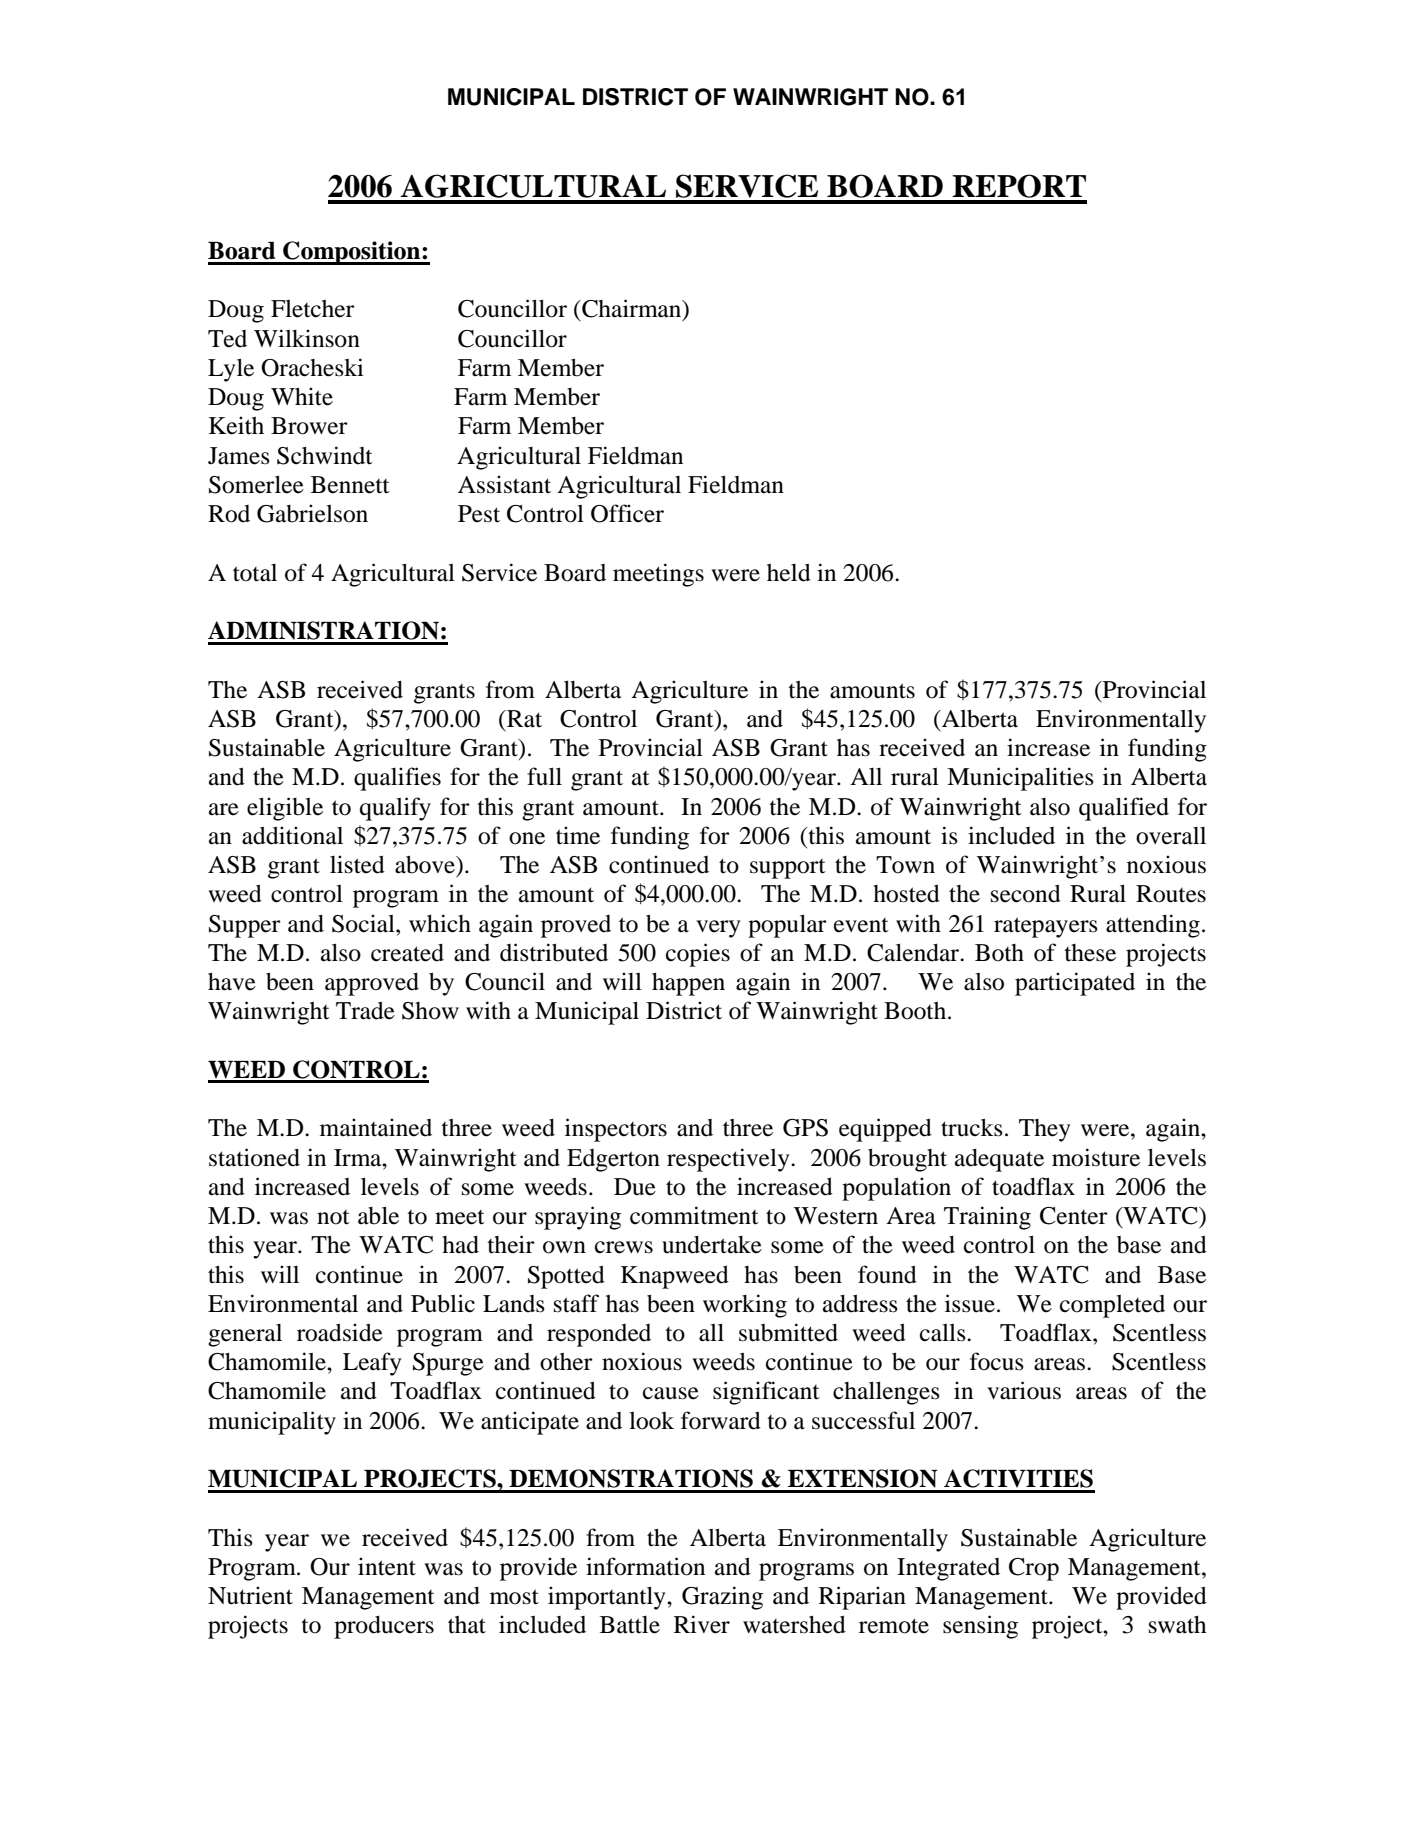 This screenshot has height=1831, width=1415. What do you see at coordinates (1124, 809) in the screenshot?
I see `qualified` at bounding box center [1124, 809].
